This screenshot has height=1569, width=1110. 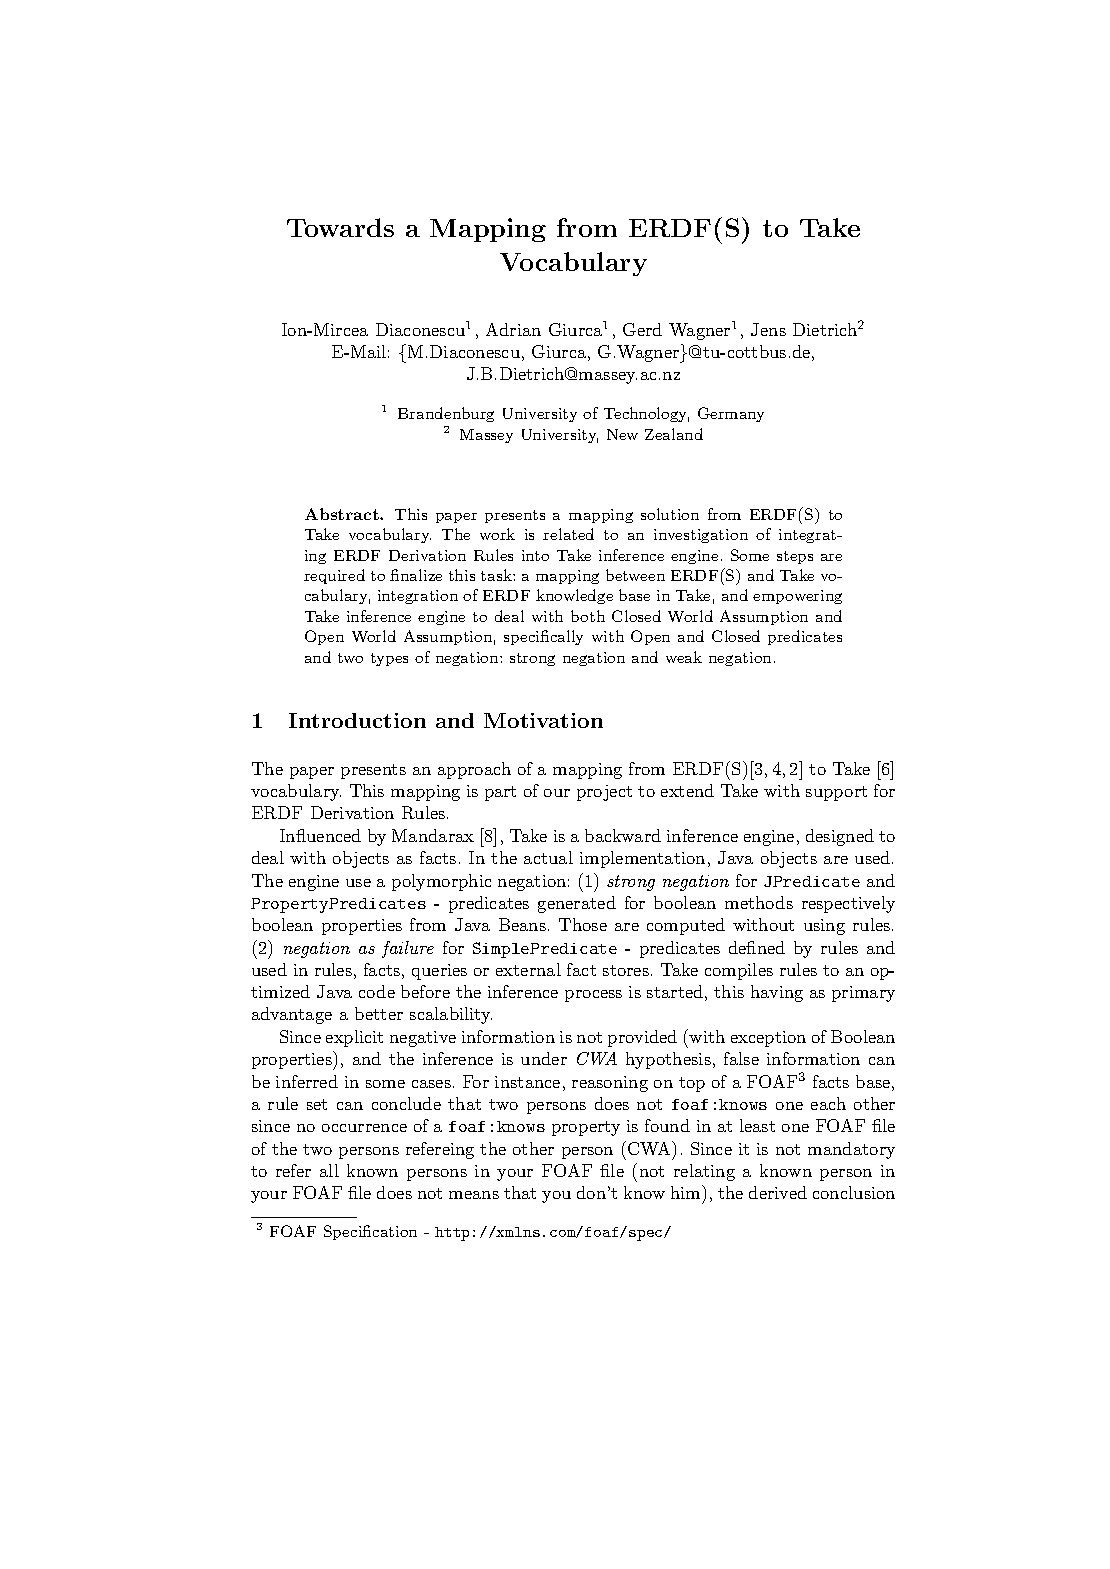 I want to click on Jens, so click(x=768, y=329).
